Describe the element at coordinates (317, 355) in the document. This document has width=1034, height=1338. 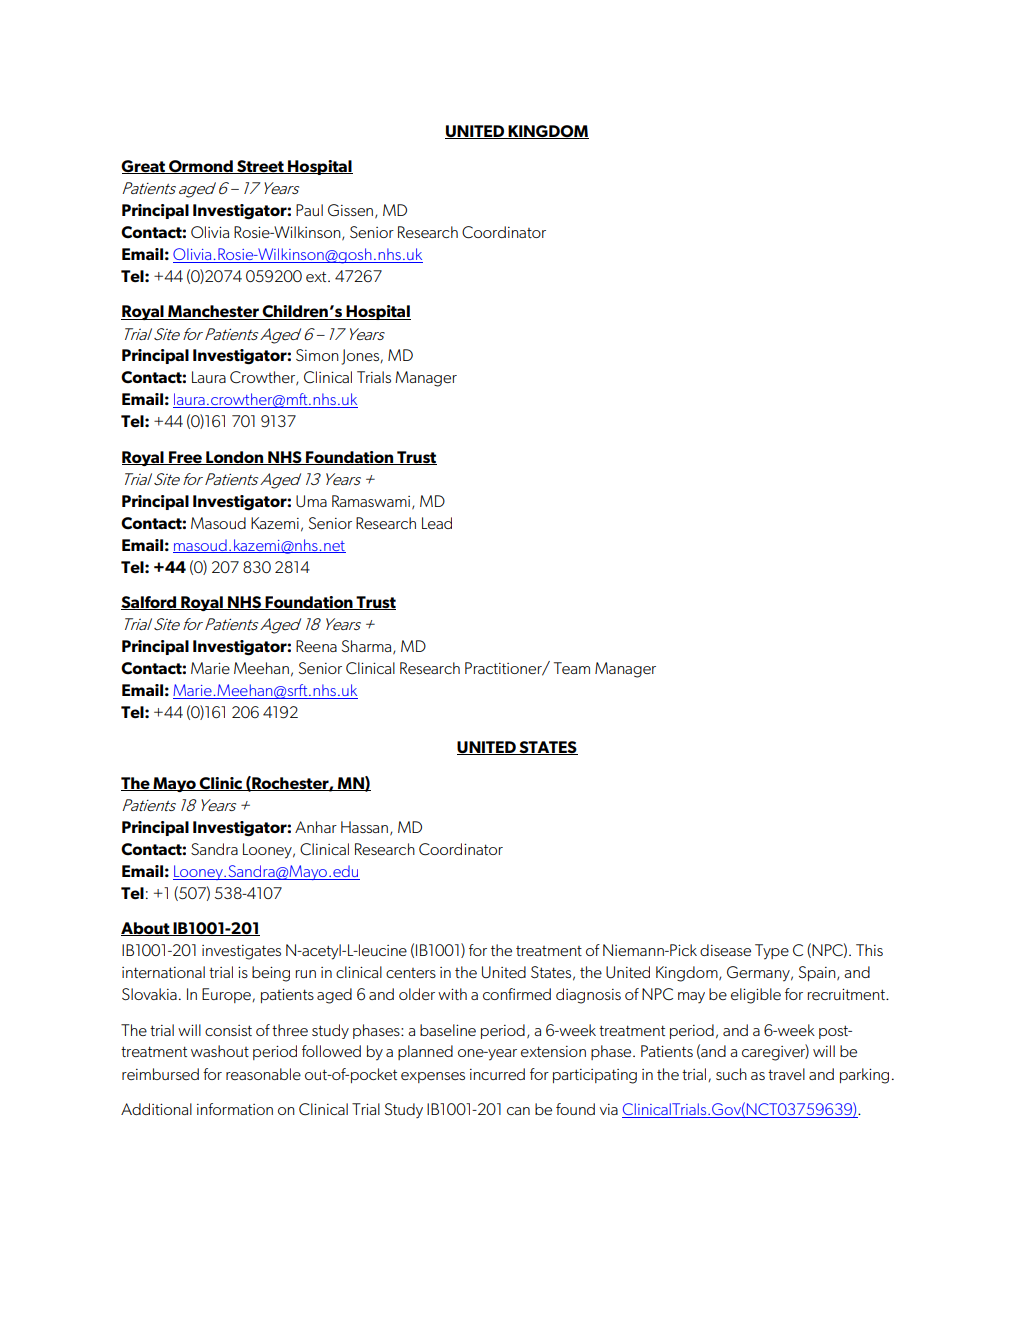
I see `Simon` at that location.
